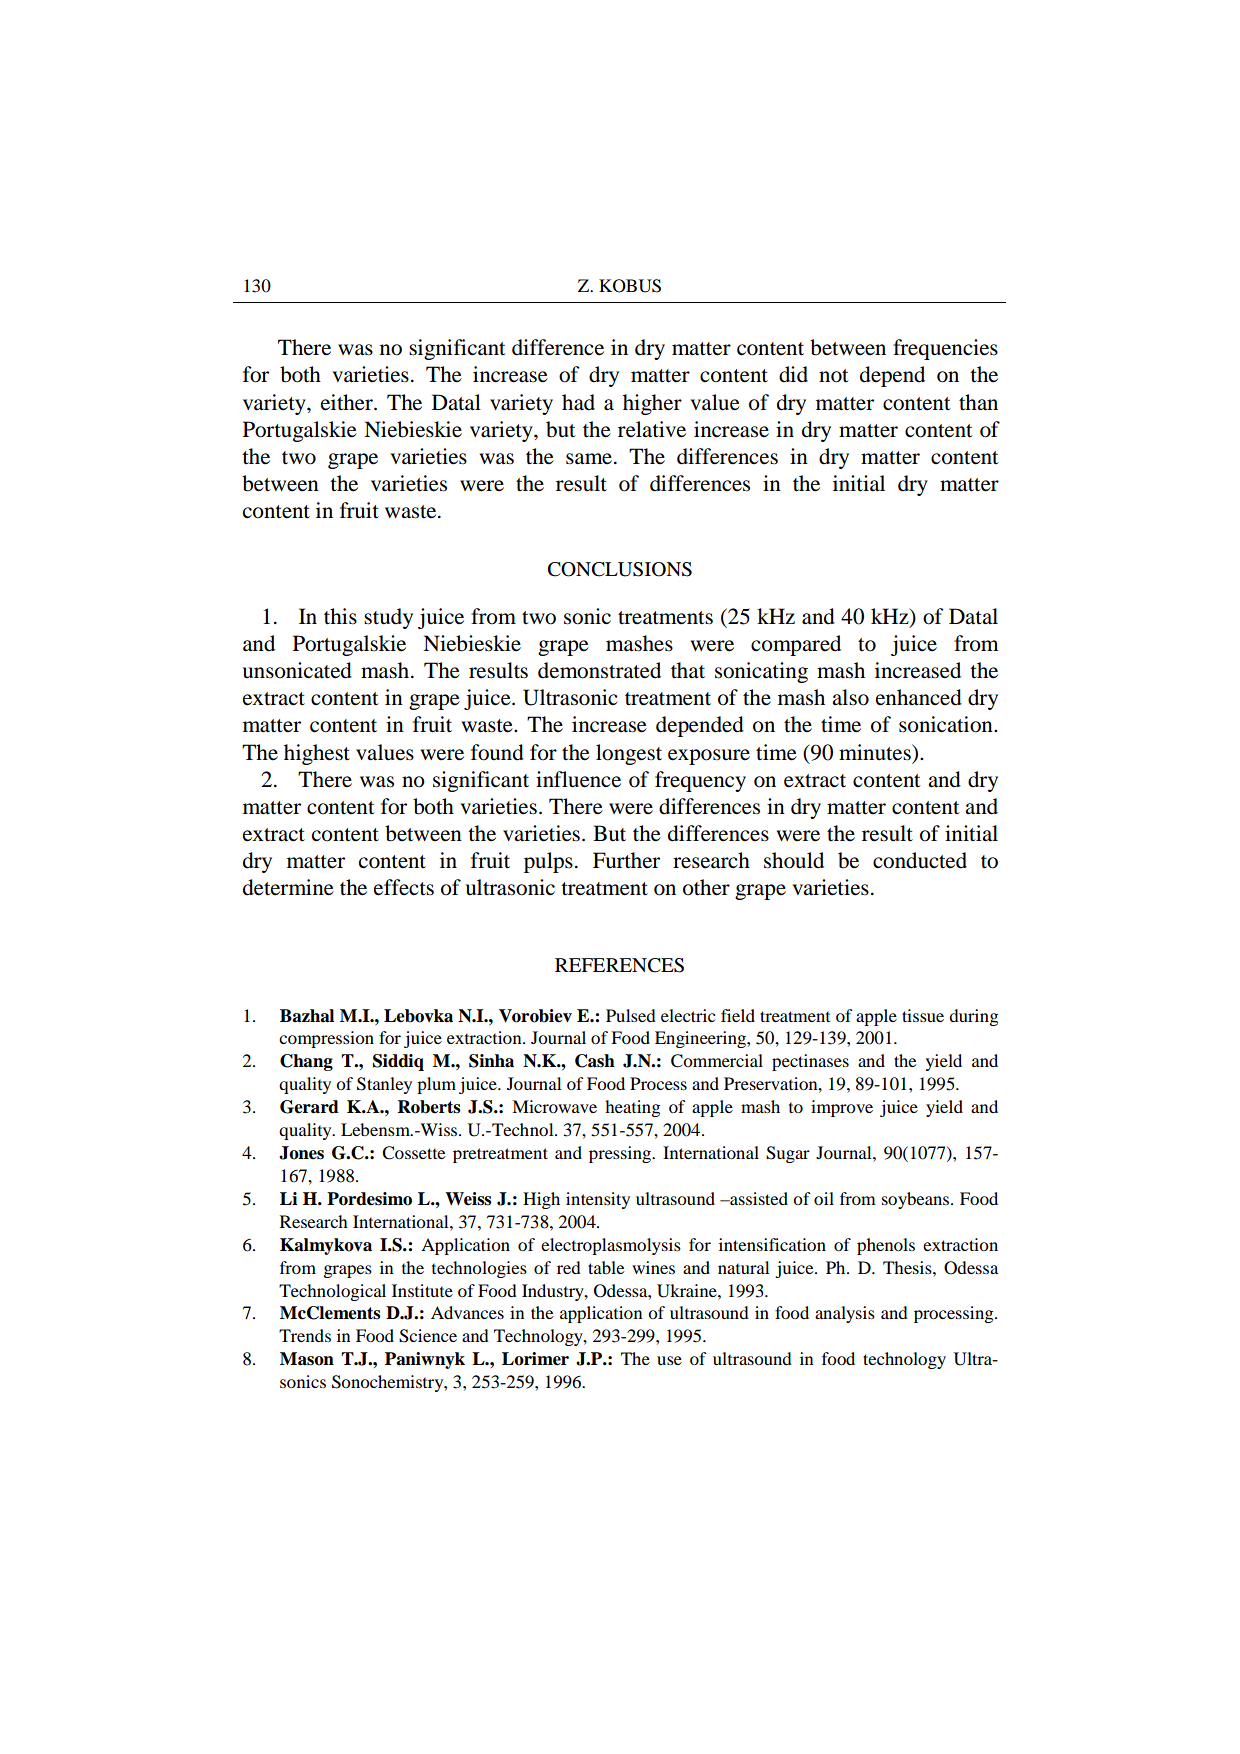 The image size is (1240, 1754). Describe the element at coordinates (626, 860) in the page. I see `Further` at that location.
